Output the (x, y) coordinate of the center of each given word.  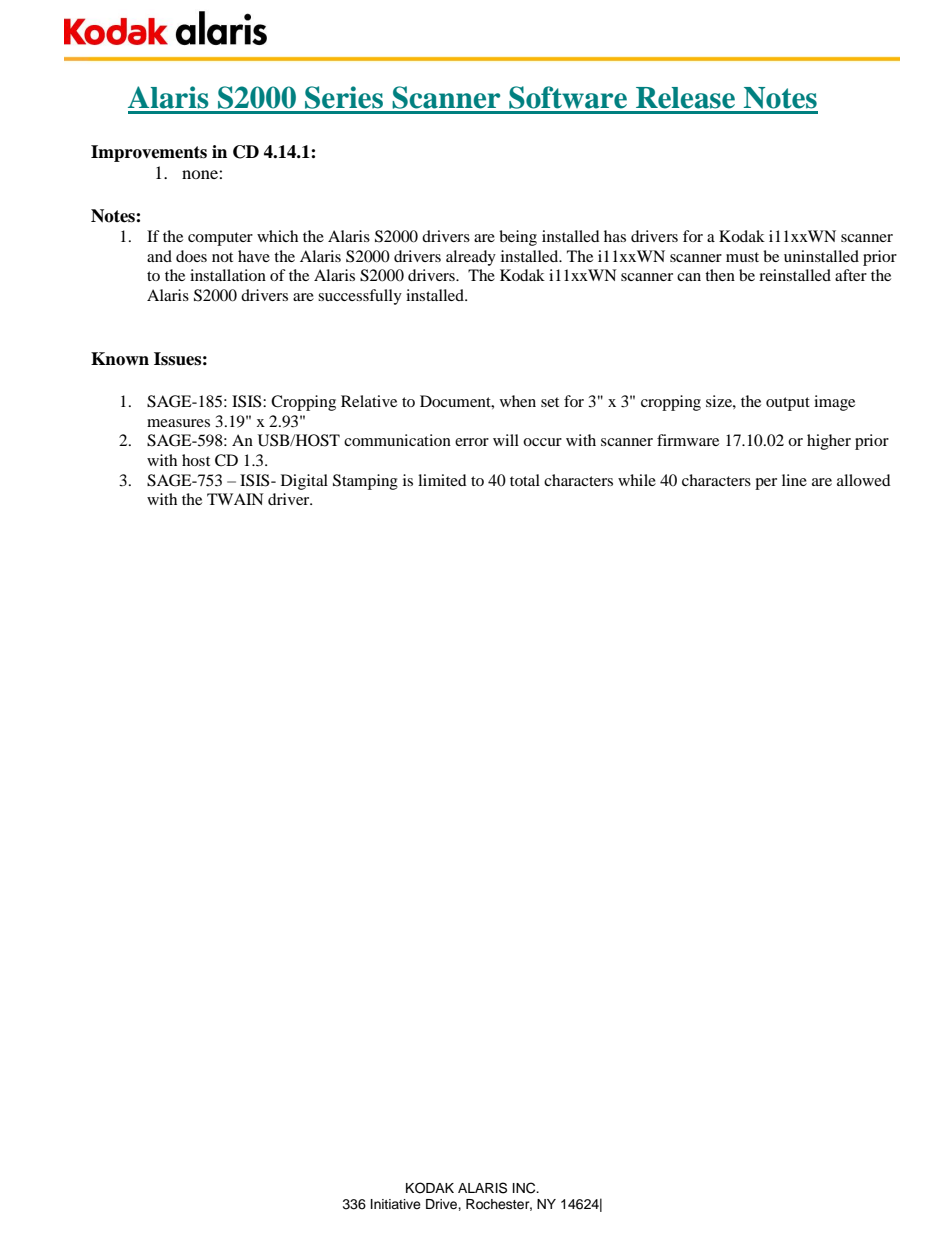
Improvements (149, 153)
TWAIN (235, 499)
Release (685, 98)
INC (525, 1188)
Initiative (396, 1204)
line (794, 480)
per (766, 484)
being (518, 238)
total (525, 480)
